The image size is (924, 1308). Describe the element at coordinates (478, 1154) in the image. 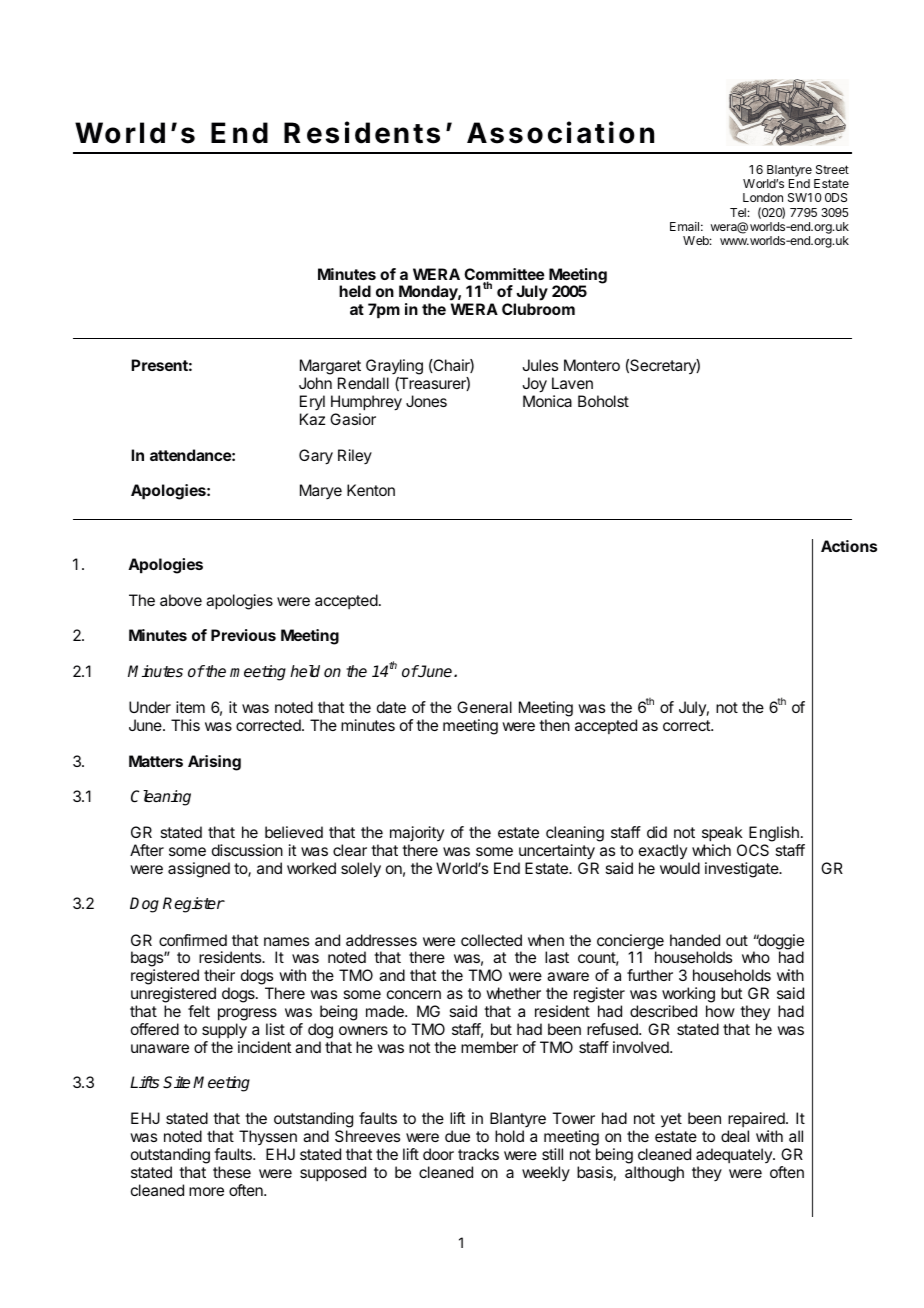

I see `tracks` at that location.
